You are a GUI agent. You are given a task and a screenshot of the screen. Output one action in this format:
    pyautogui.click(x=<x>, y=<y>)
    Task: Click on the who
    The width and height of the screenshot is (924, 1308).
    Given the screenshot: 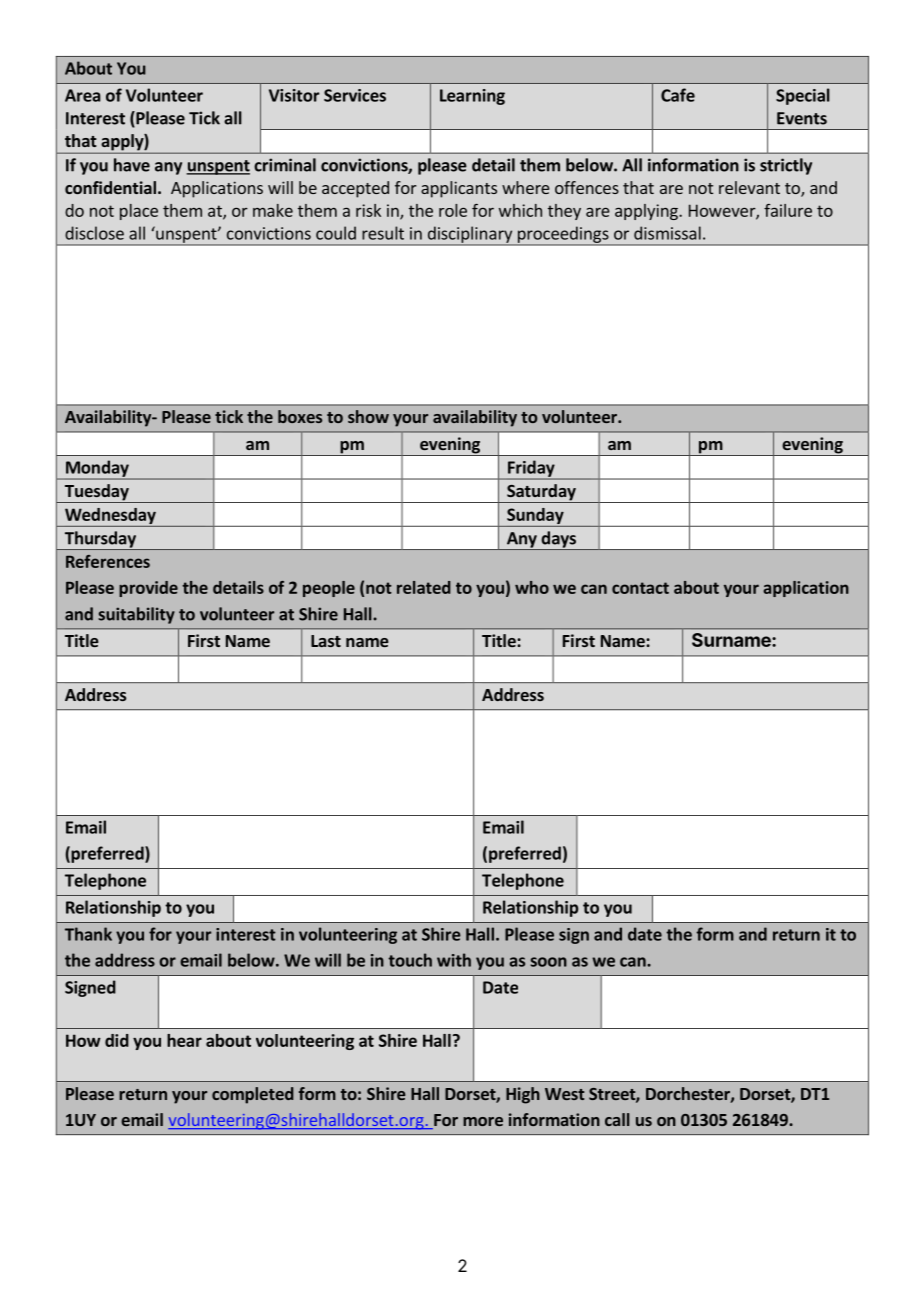 What is the action you would take?
    pyautogui.click(x=532, y=587)
